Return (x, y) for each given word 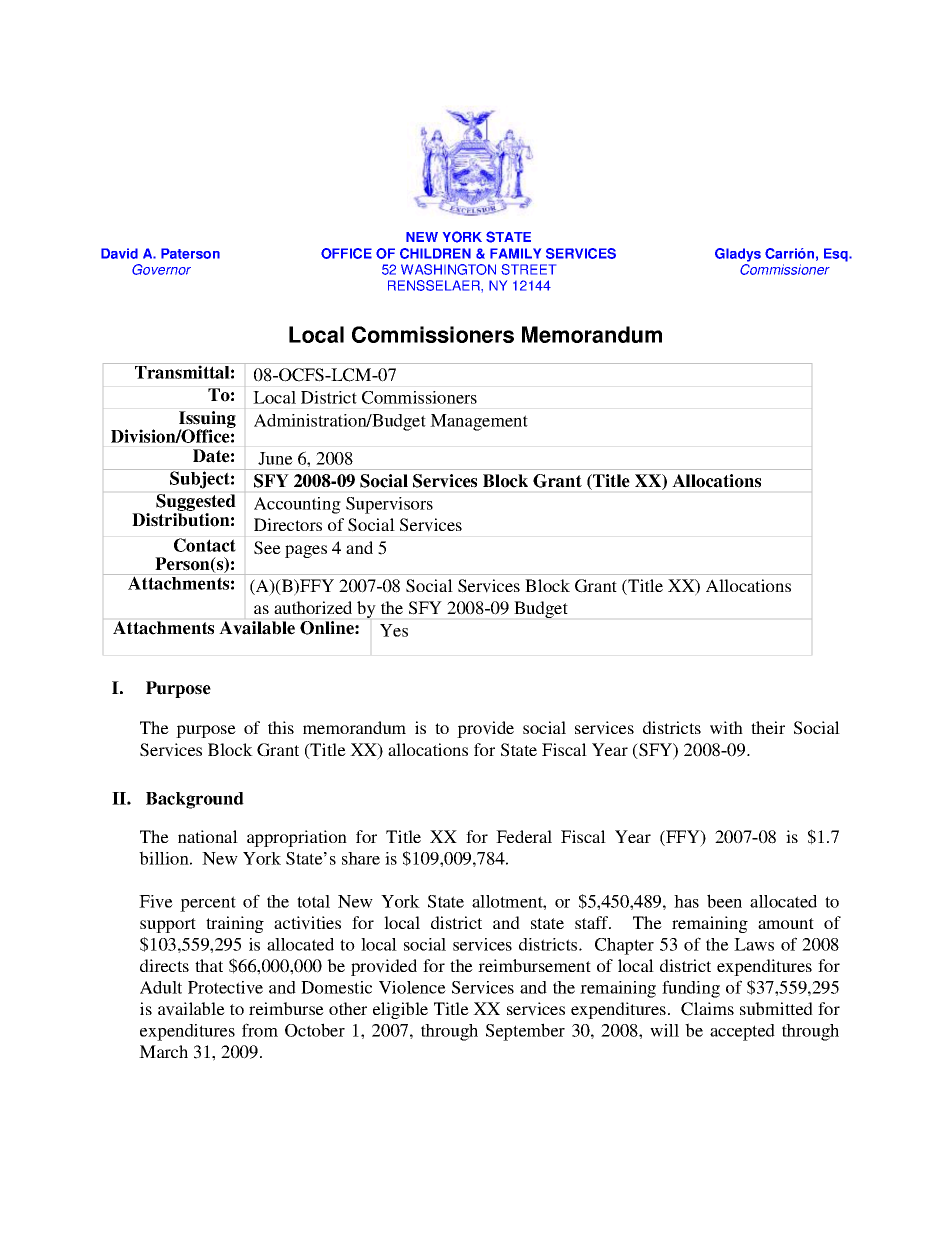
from (260, 1030)
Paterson (190, 253)
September (525, 1032)
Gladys (738, 255)
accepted (742, 1032)
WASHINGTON (448, 269)
